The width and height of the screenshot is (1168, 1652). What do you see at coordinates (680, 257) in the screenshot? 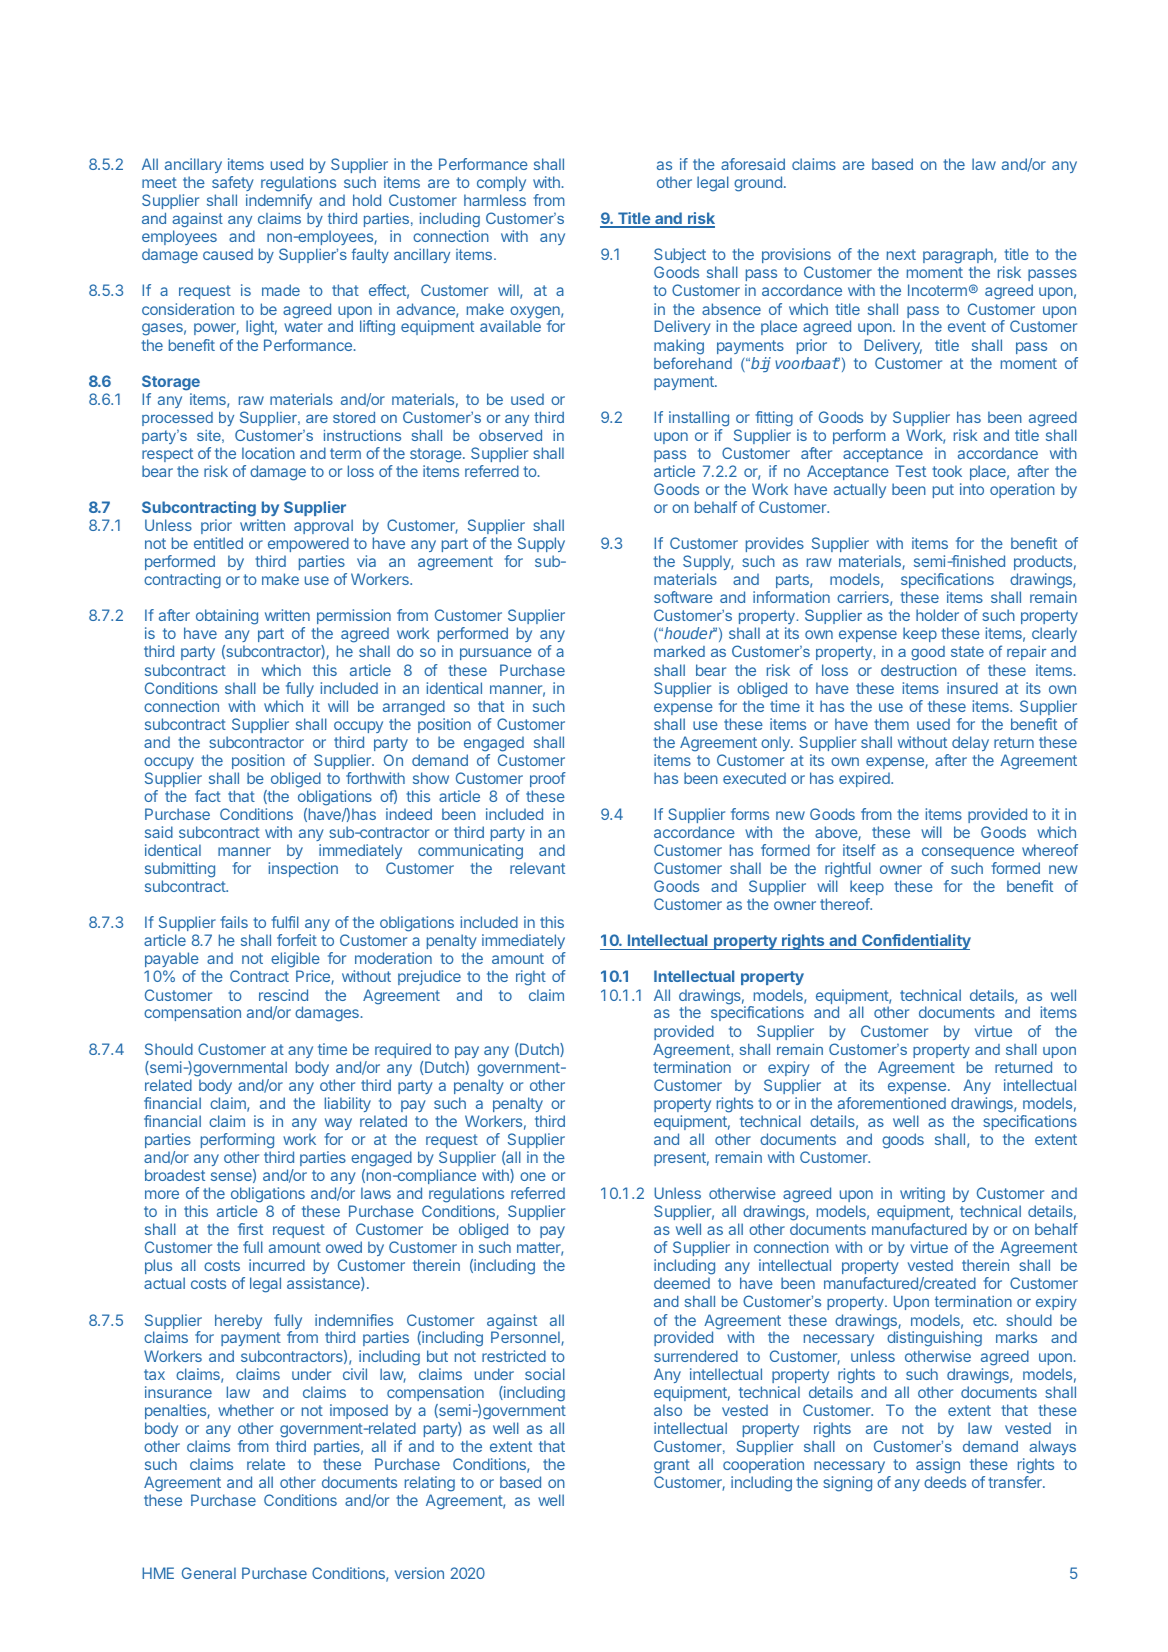
I see `Subject` at bounding box center [680, 257].
